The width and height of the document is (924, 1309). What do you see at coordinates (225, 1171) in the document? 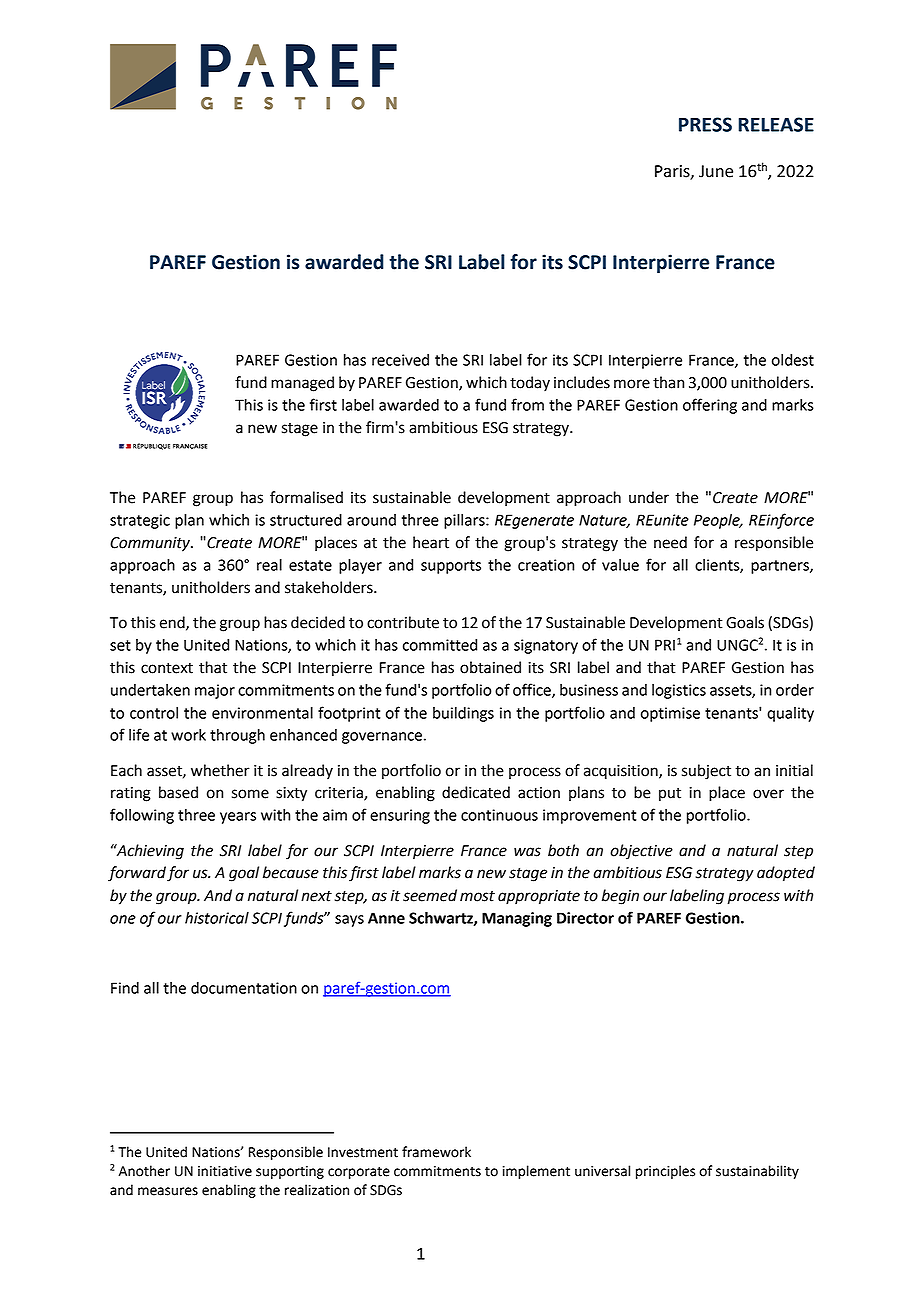
I see `initiative` at bounding box center [225, 1171].
